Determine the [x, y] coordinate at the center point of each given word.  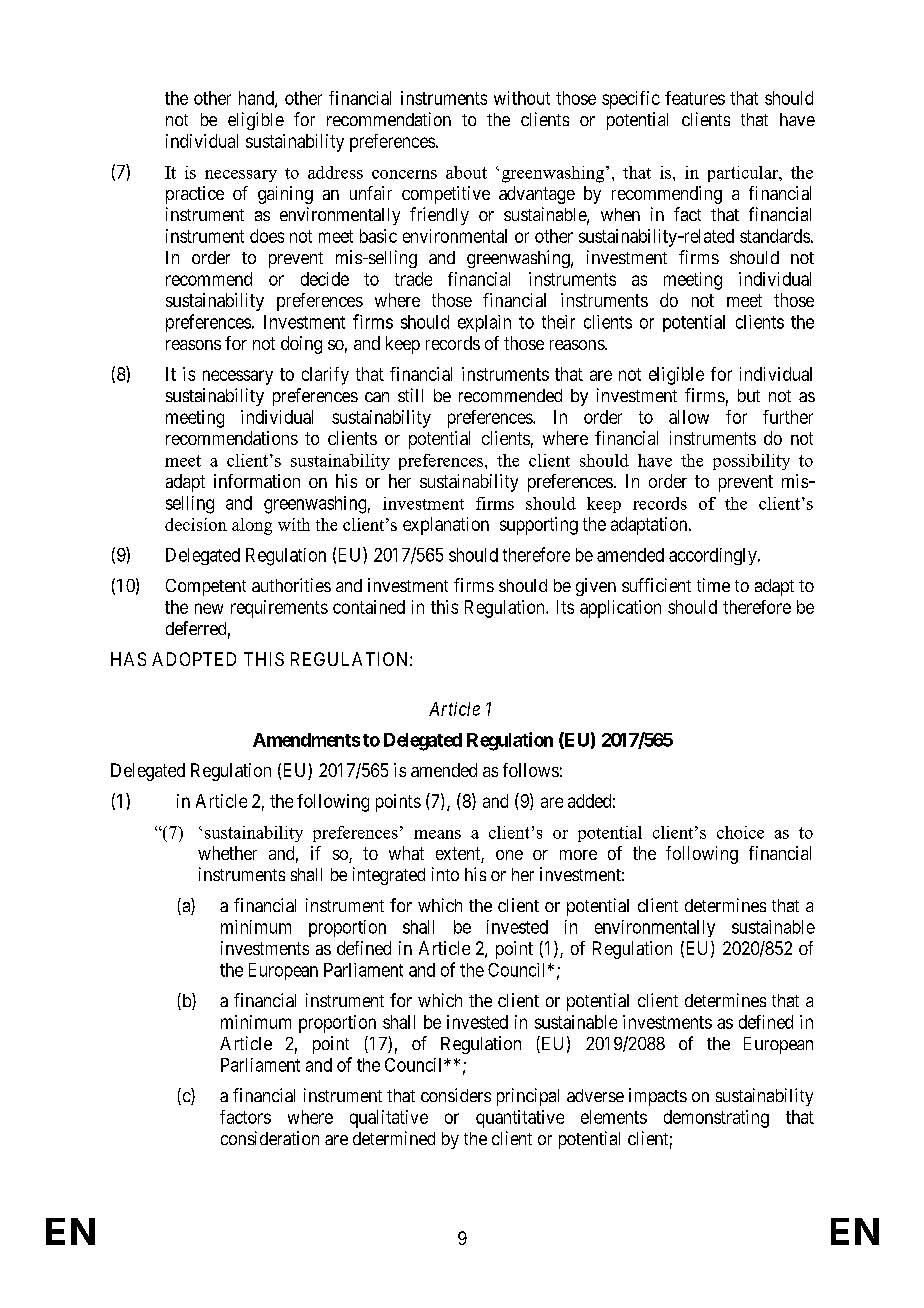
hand [257, 99]
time [713, 585]
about [466, 172]
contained [369, 607]
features [695, 98]
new [209, 608]
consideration [270, 1138]
